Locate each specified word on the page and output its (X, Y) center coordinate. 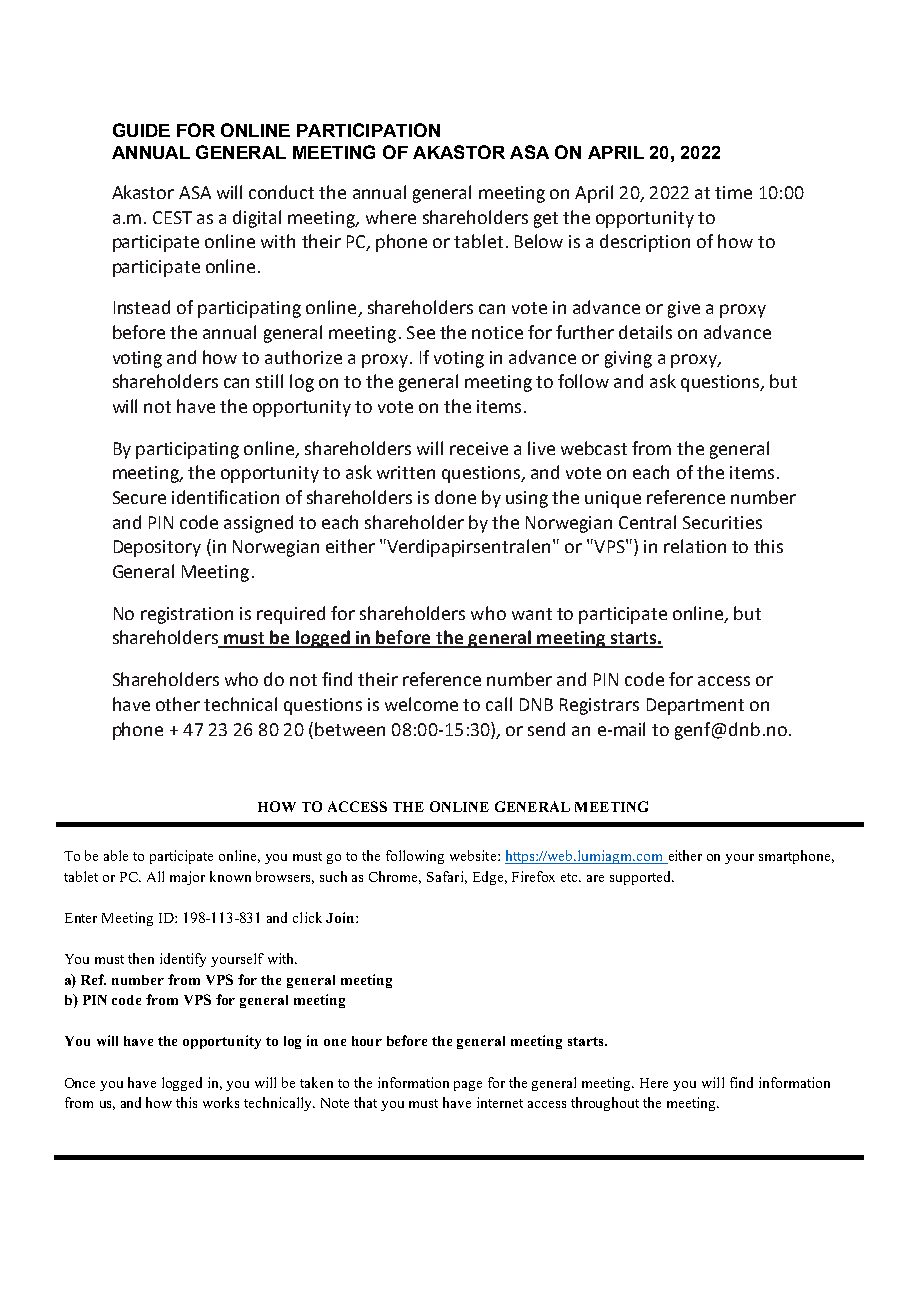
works (221, 1102)
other (178, 704)
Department (695, 706)
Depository (157, 548)
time (733, 192)
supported (641, 878)
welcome (421, 704)
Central (647, 522)
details (645, 332)
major (187, 878)
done (455, 497)
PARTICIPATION (368, 130)
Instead (142, 307)
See (421, 332)
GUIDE (141, 130)
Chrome (395, 877)
